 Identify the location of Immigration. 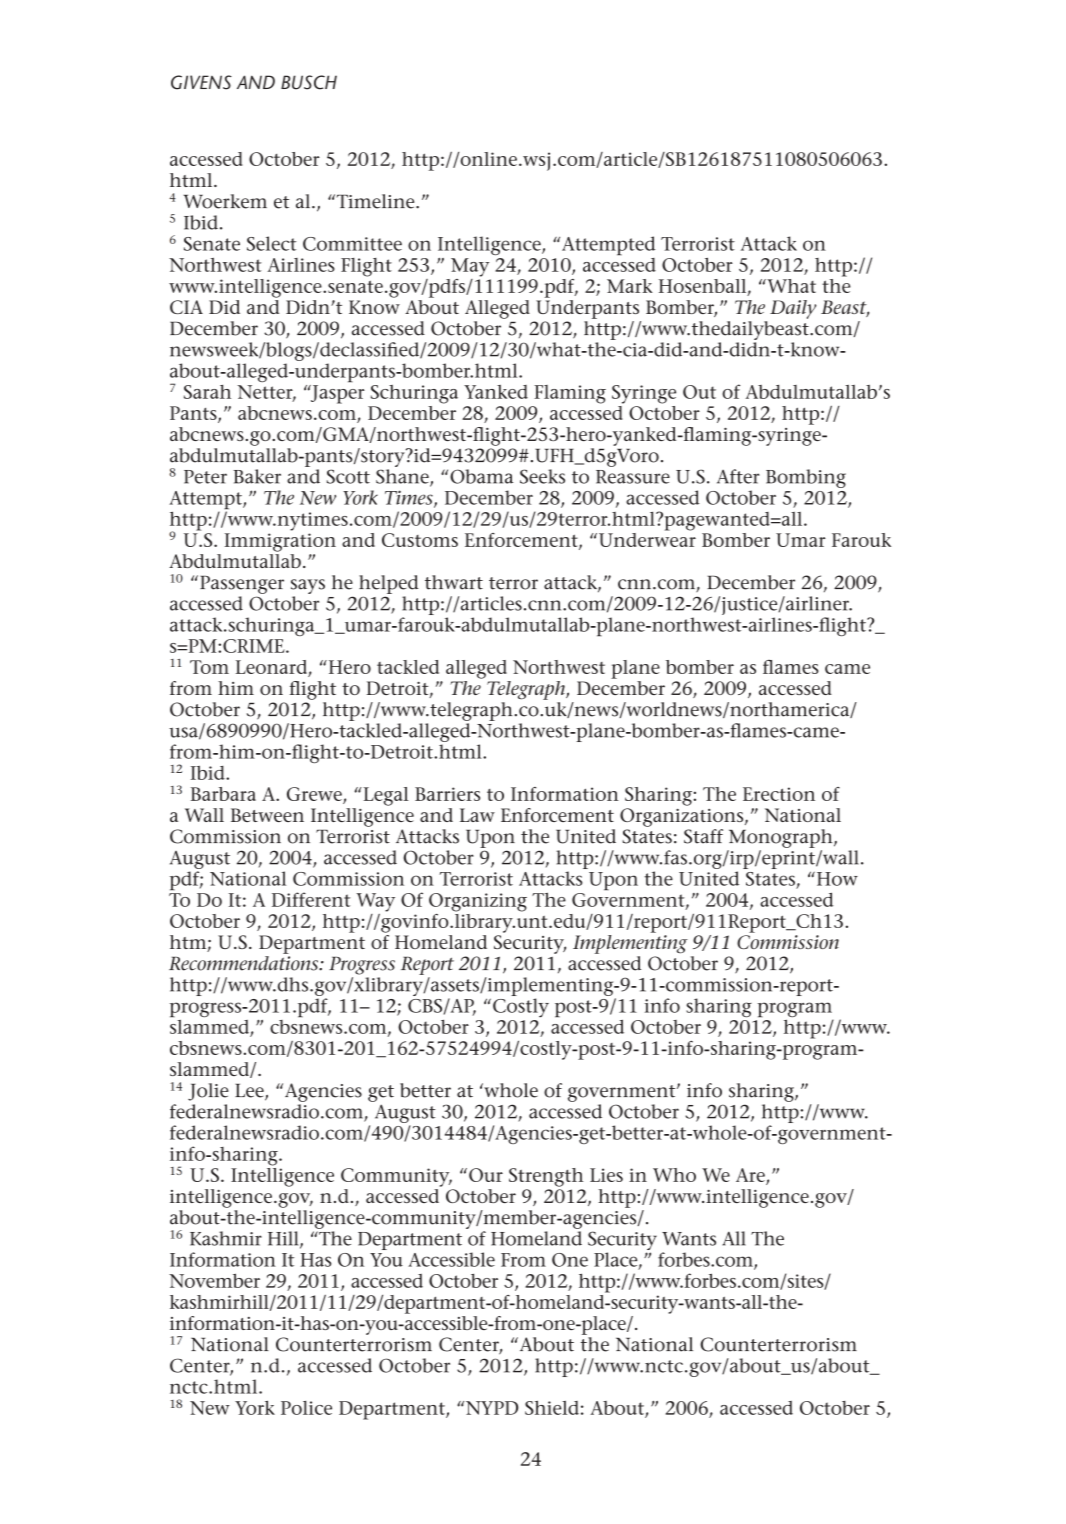
(280, 542).
